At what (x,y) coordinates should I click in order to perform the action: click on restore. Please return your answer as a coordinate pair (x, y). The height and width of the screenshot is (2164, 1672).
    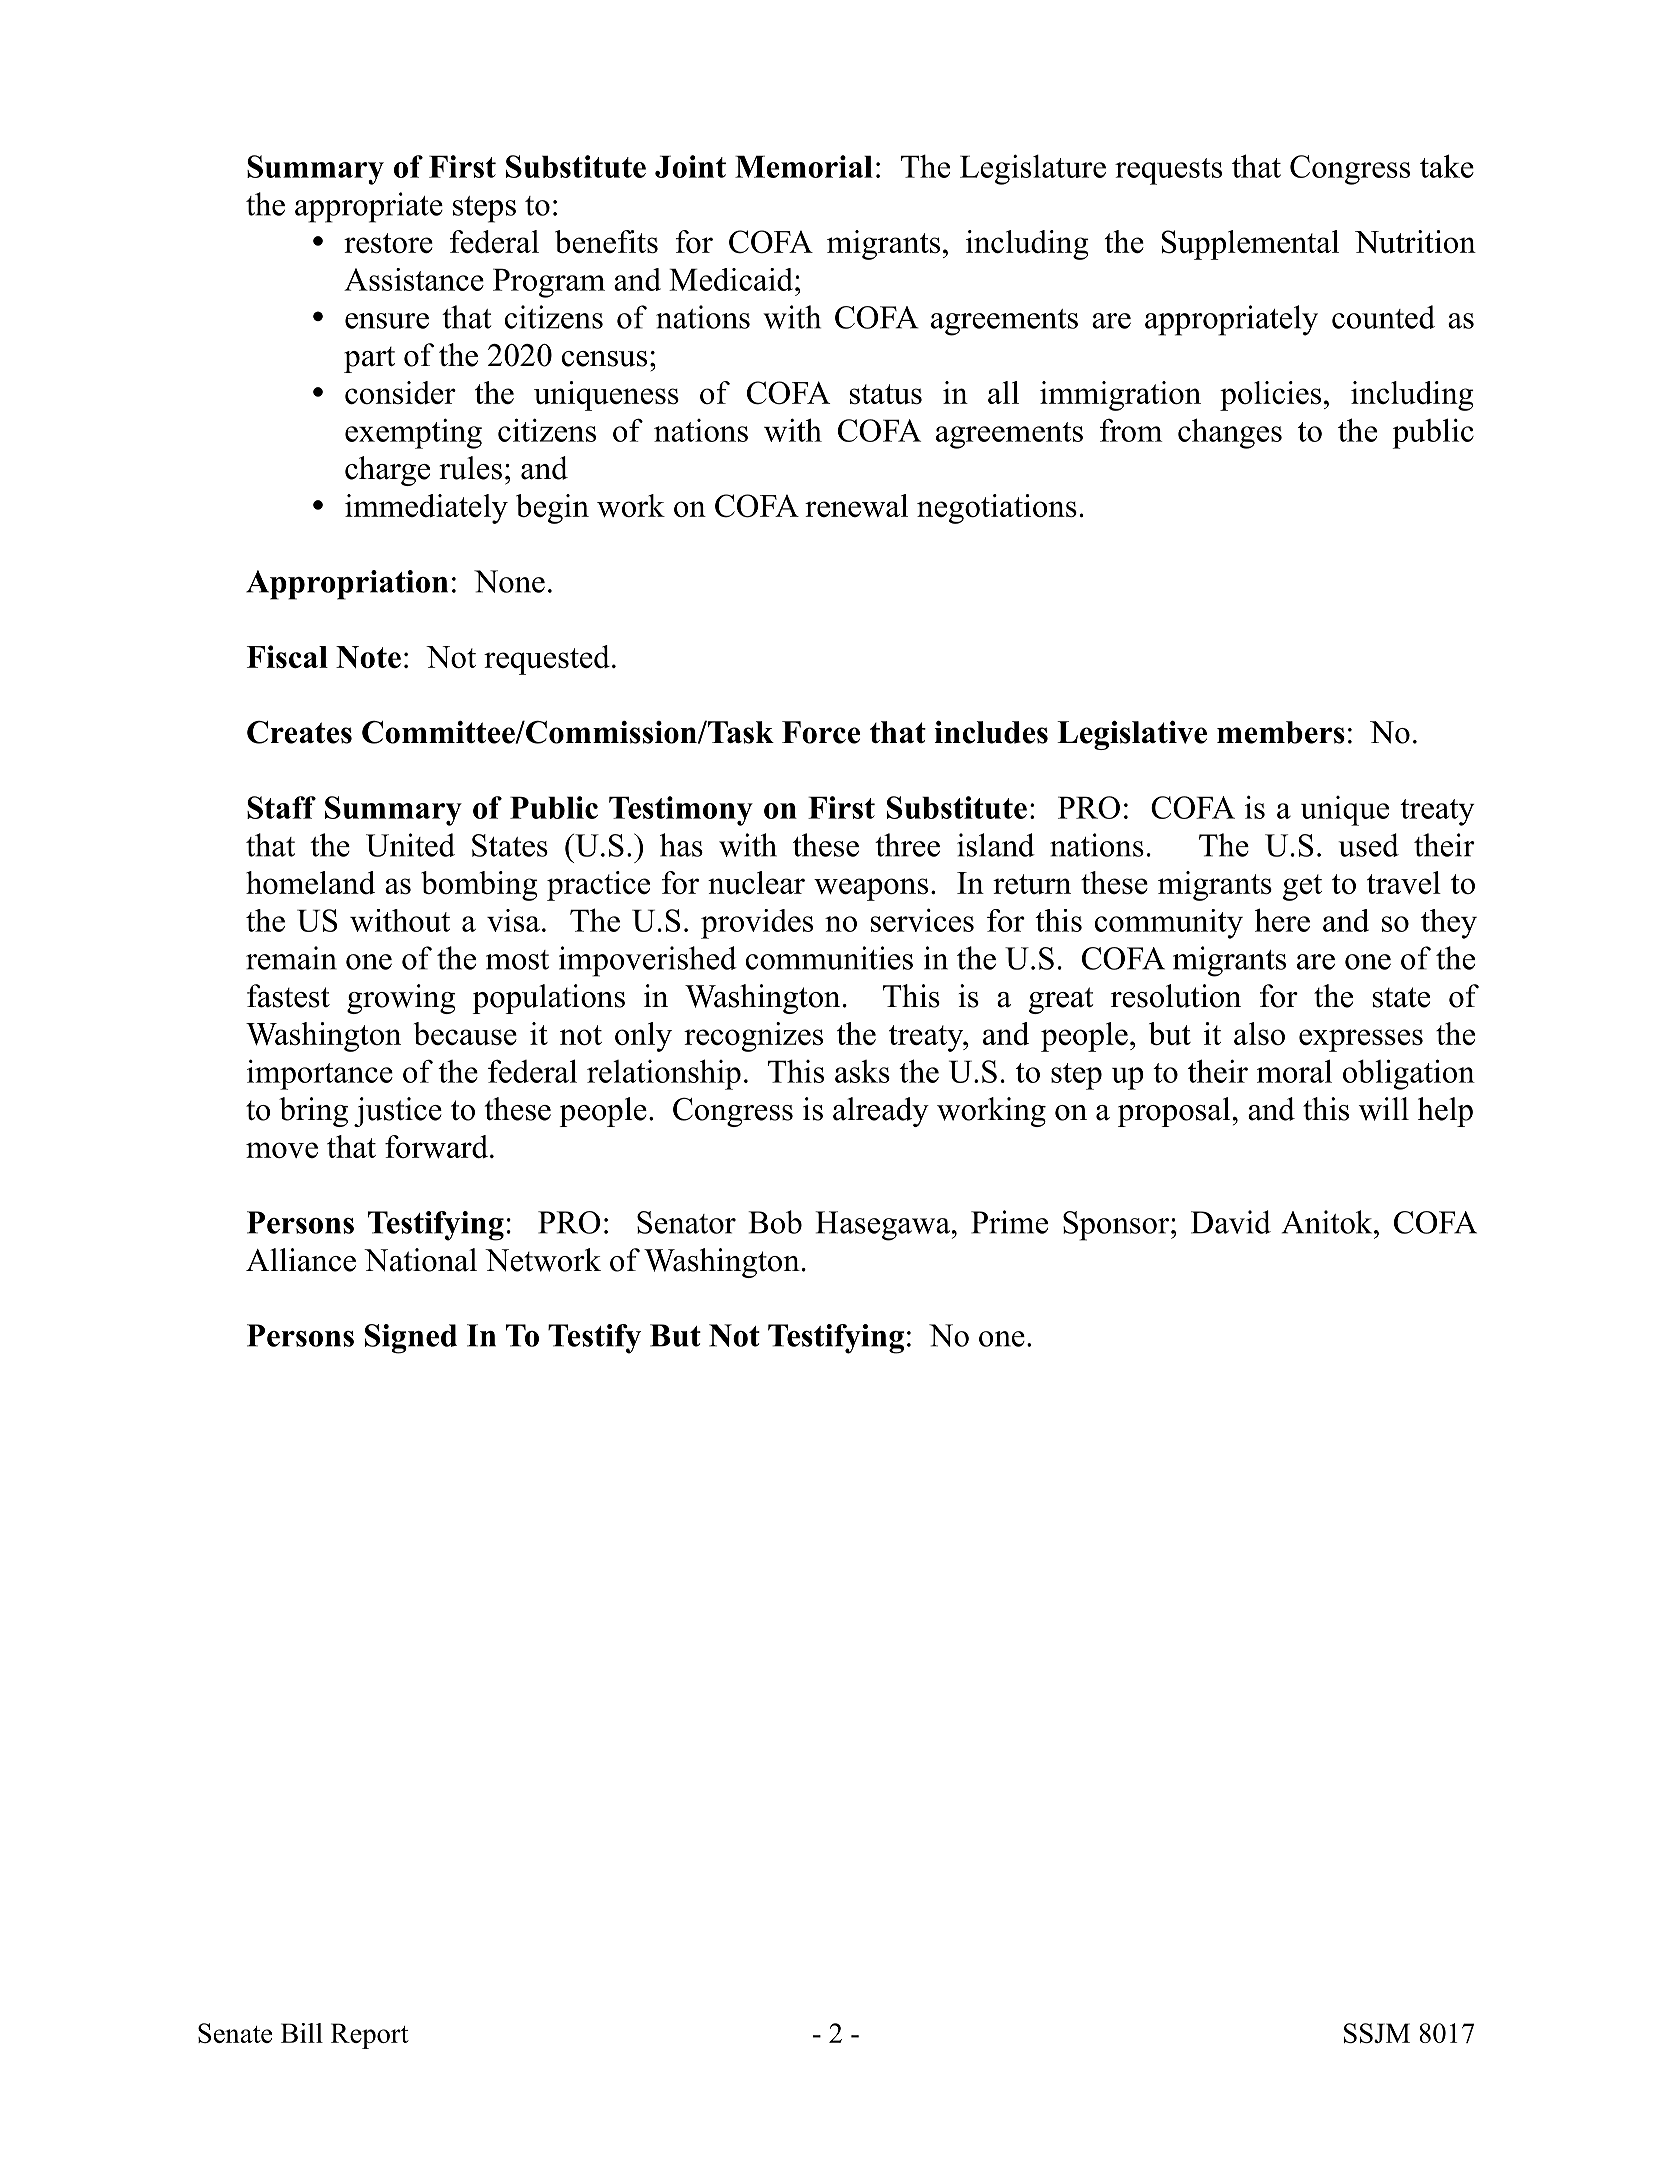
    Looking at the image, I should click on (388, 243).
